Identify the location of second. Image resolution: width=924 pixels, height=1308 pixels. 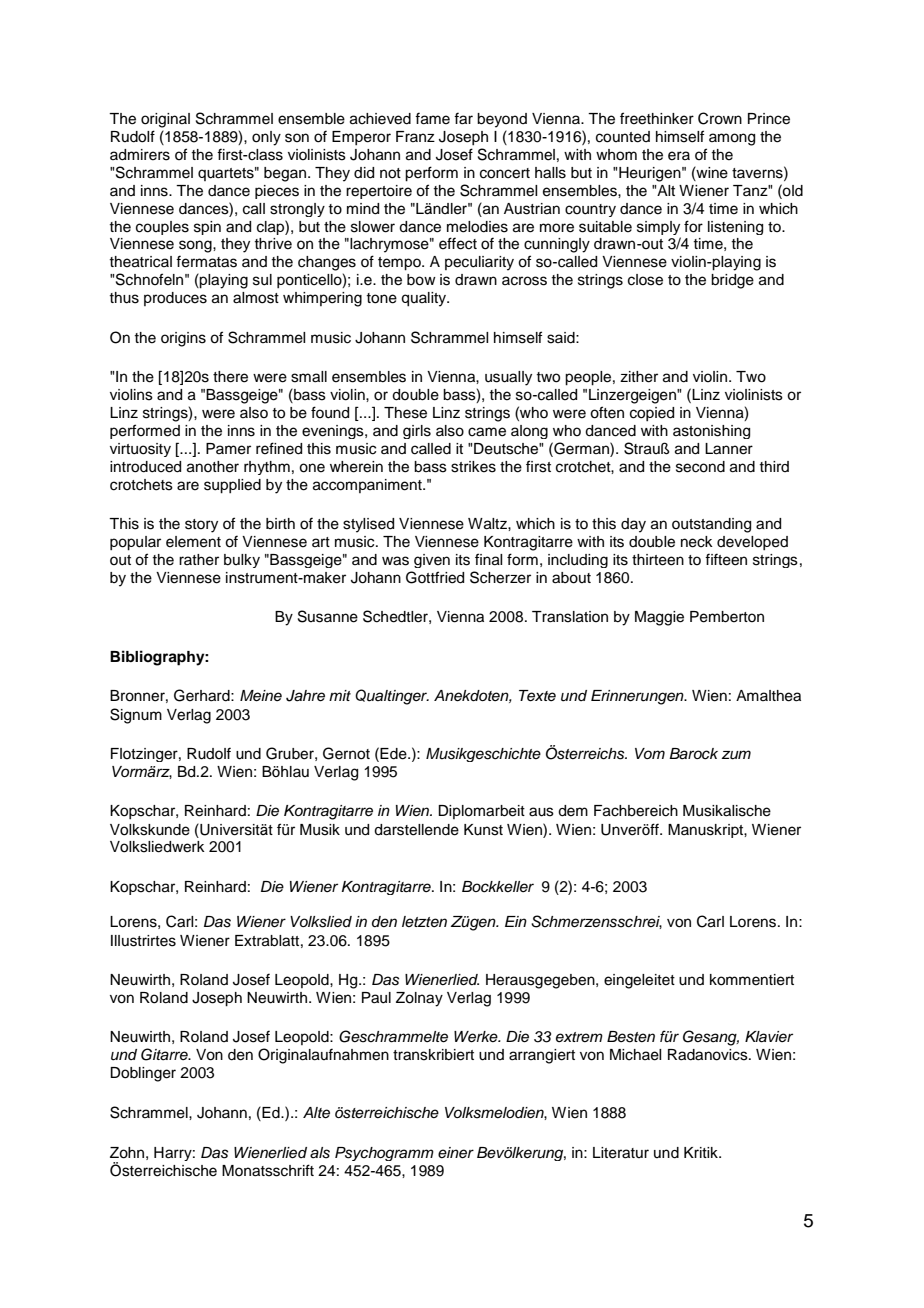
(700, 467).
